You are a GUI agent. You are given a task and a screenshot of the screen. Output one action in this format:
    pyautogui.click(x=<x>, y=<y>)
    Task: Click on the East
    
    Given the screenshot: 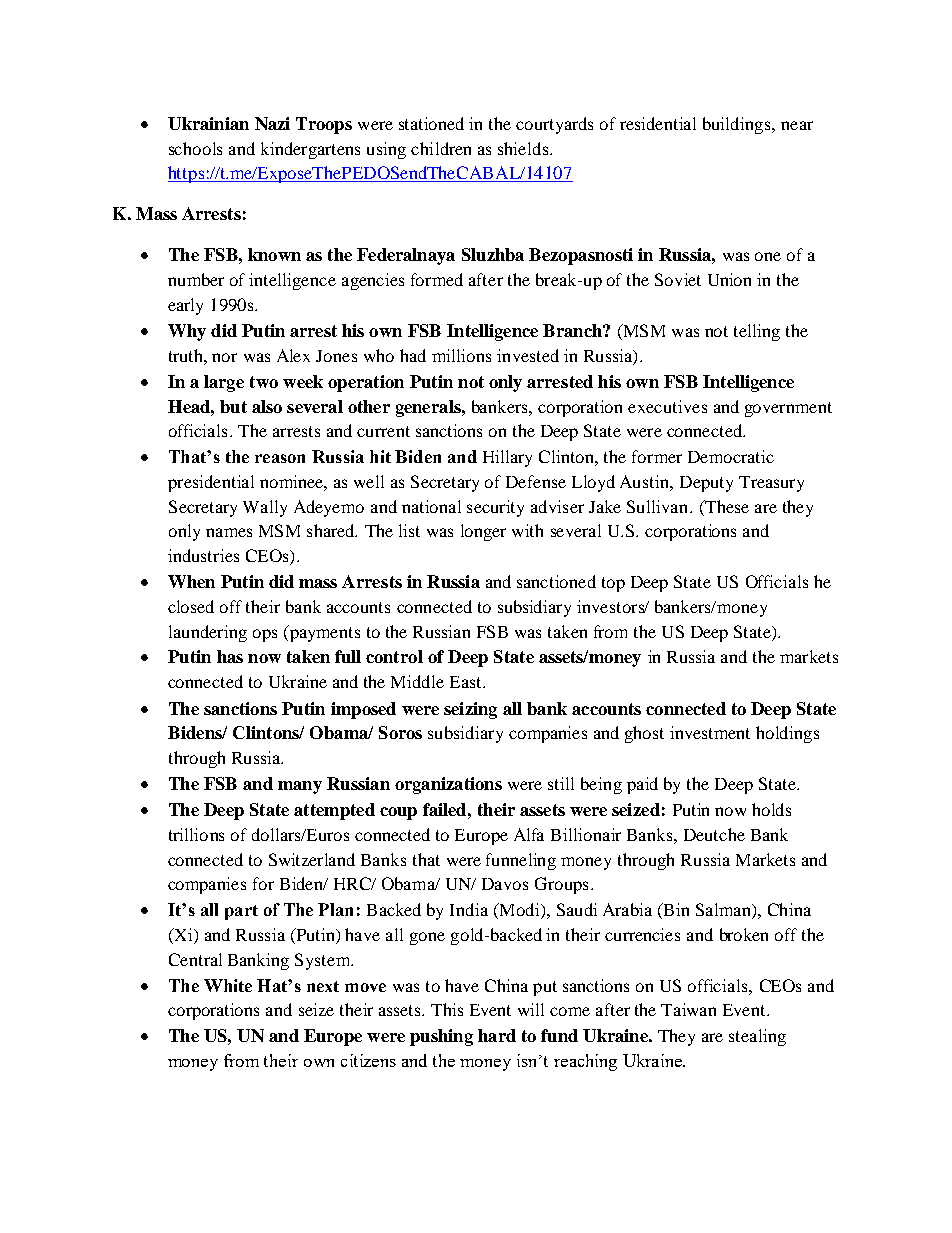 What is the action you would take?
    pyautogui.click(x=467, y=682)
